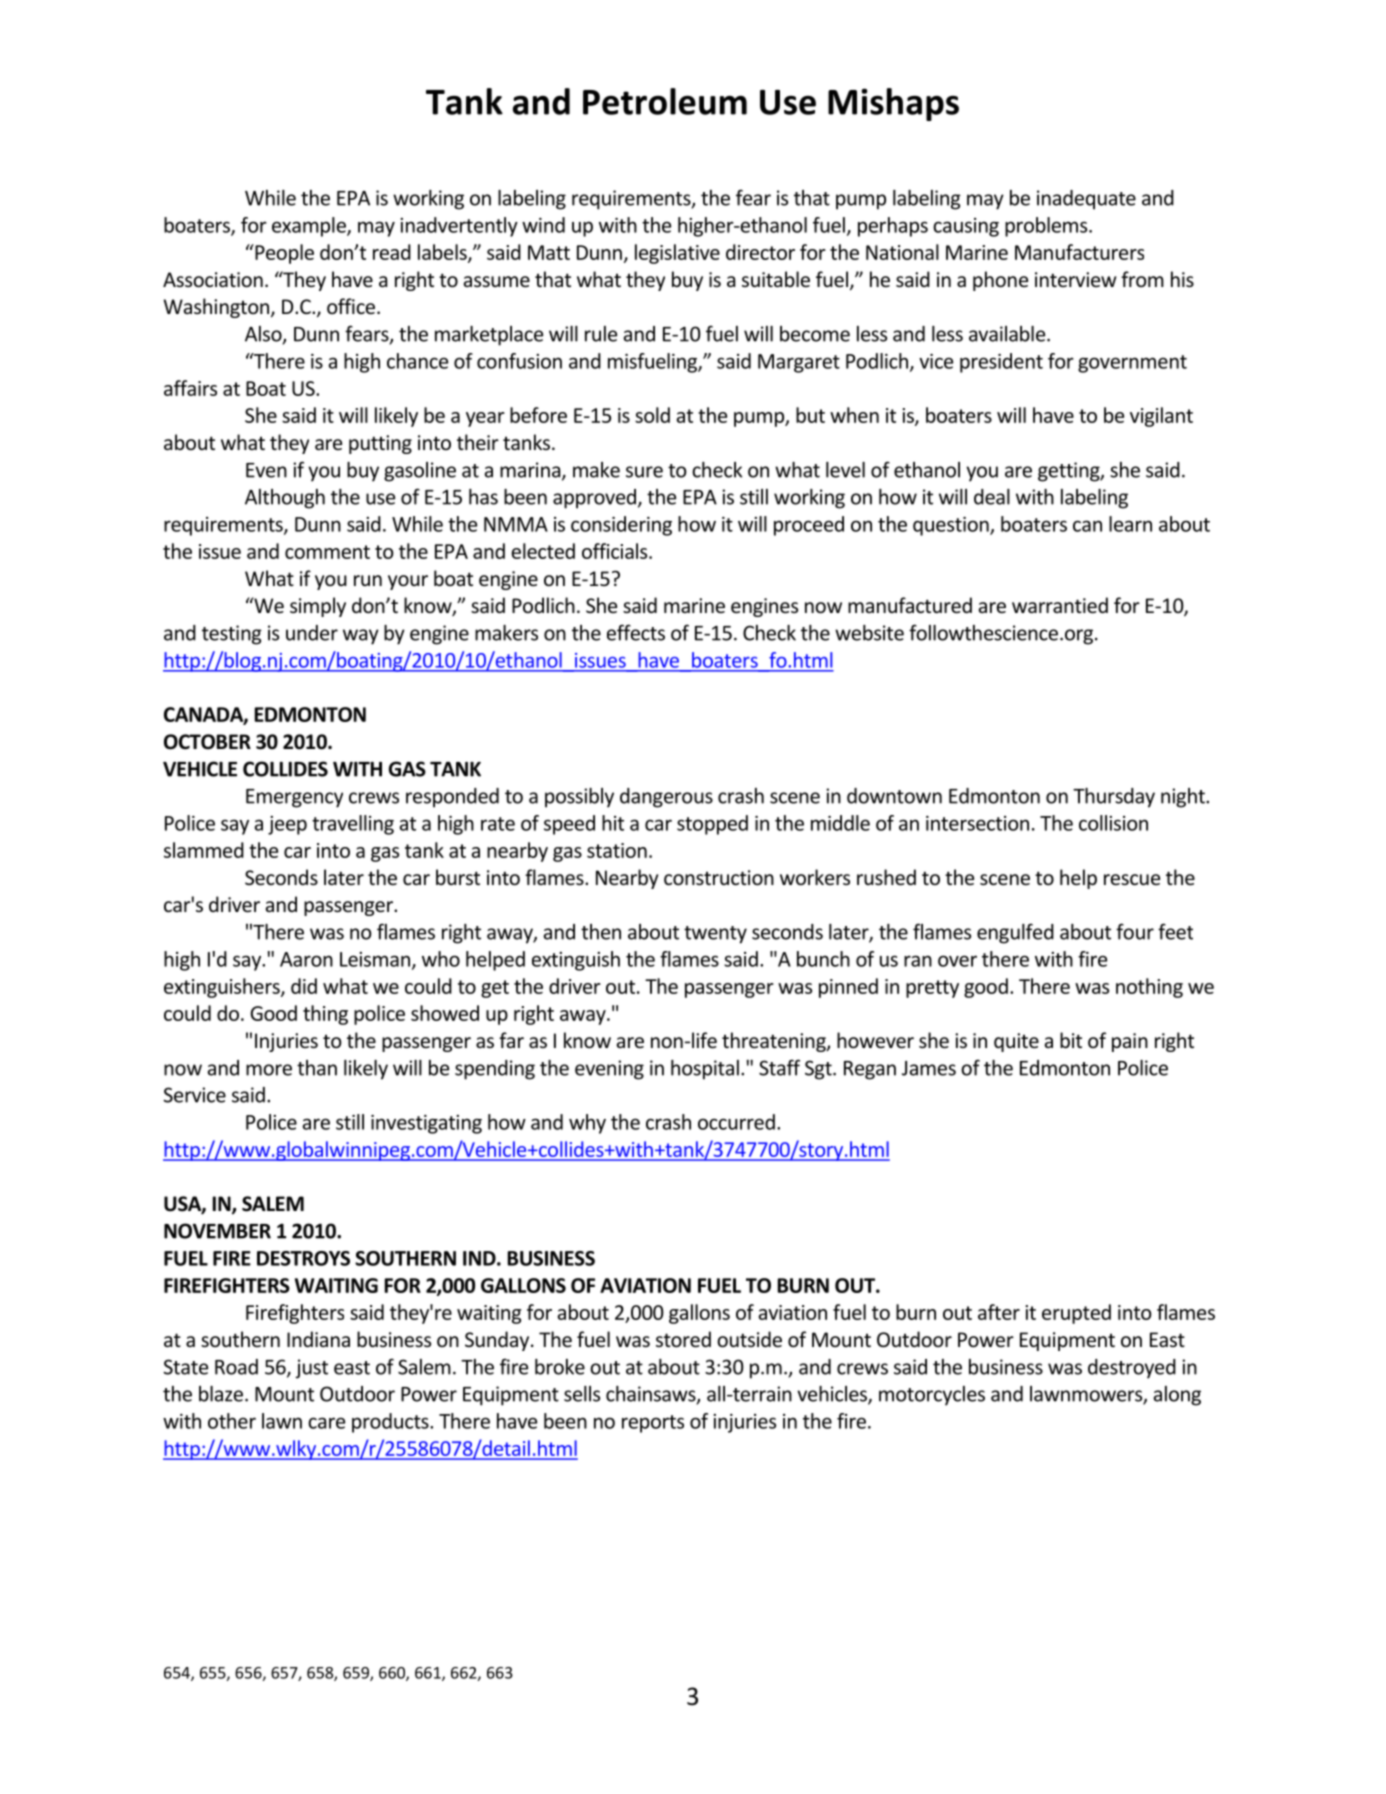 Image resolution: width=1386 pixels, height=1794 pixels. What do you see at coordinates (1132, 879) in the screenshot?
I see `rescue` at bounding box center [1132, 879].
